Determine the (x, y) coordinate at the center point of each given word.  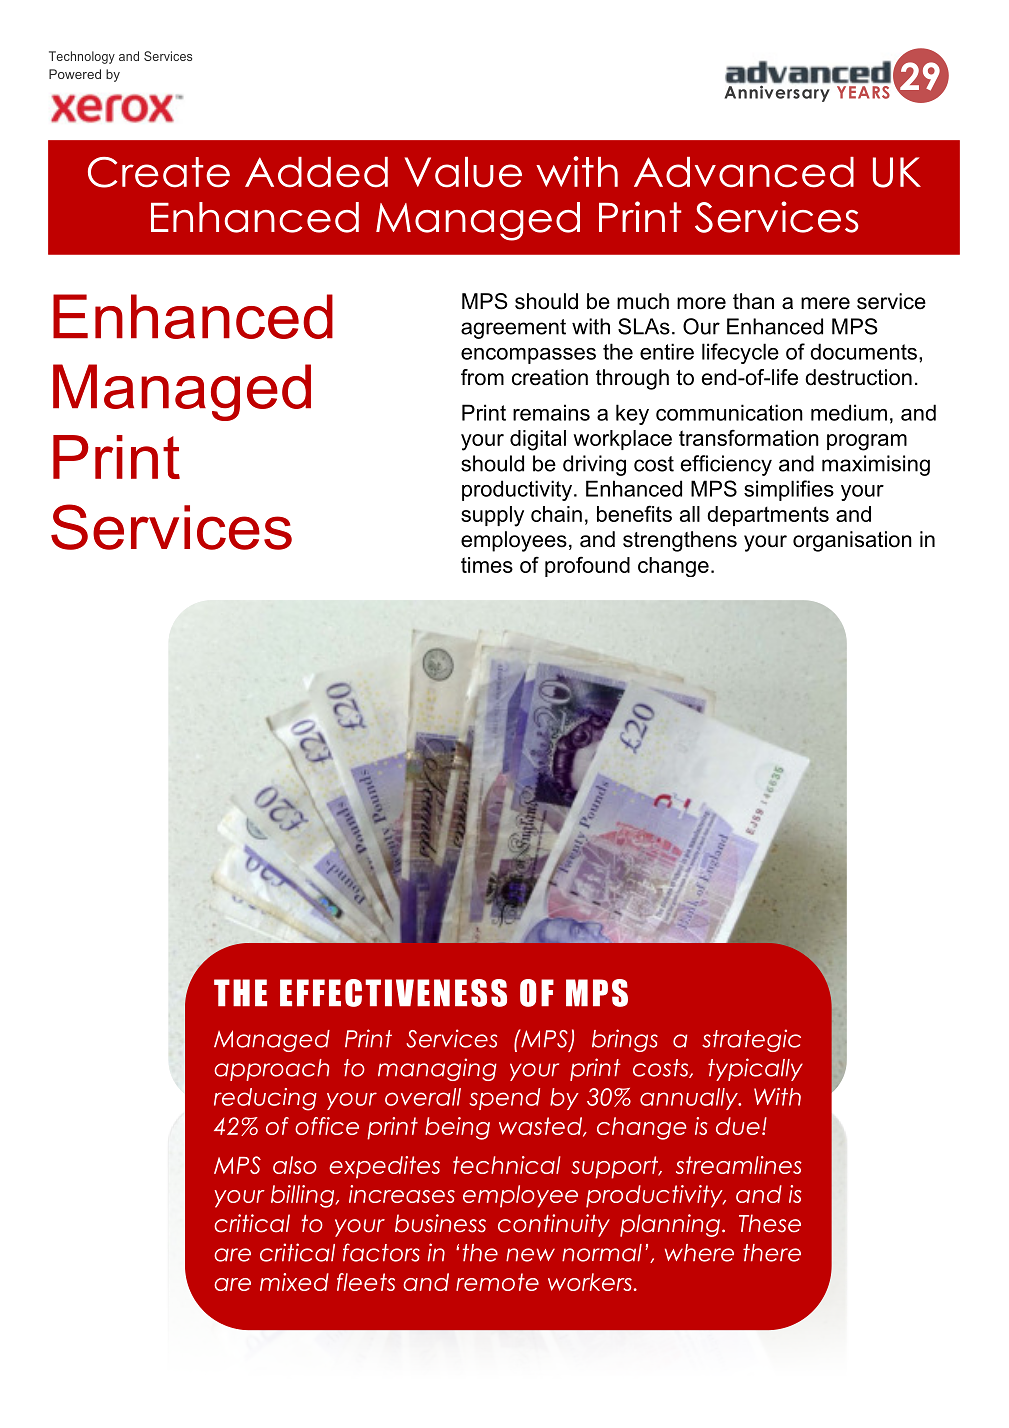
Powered (75, 74)
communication (729, 412)
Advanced (744, 172)
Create (159, 172)
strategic (751, 1040)
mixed (294, 1282)
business (440, 1223)
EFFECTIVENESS (393, 993)
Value (463, 172)
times (487, 565)
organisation (852, 541)
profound (587, 566)
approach (271, 1070)
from (482, 377)
